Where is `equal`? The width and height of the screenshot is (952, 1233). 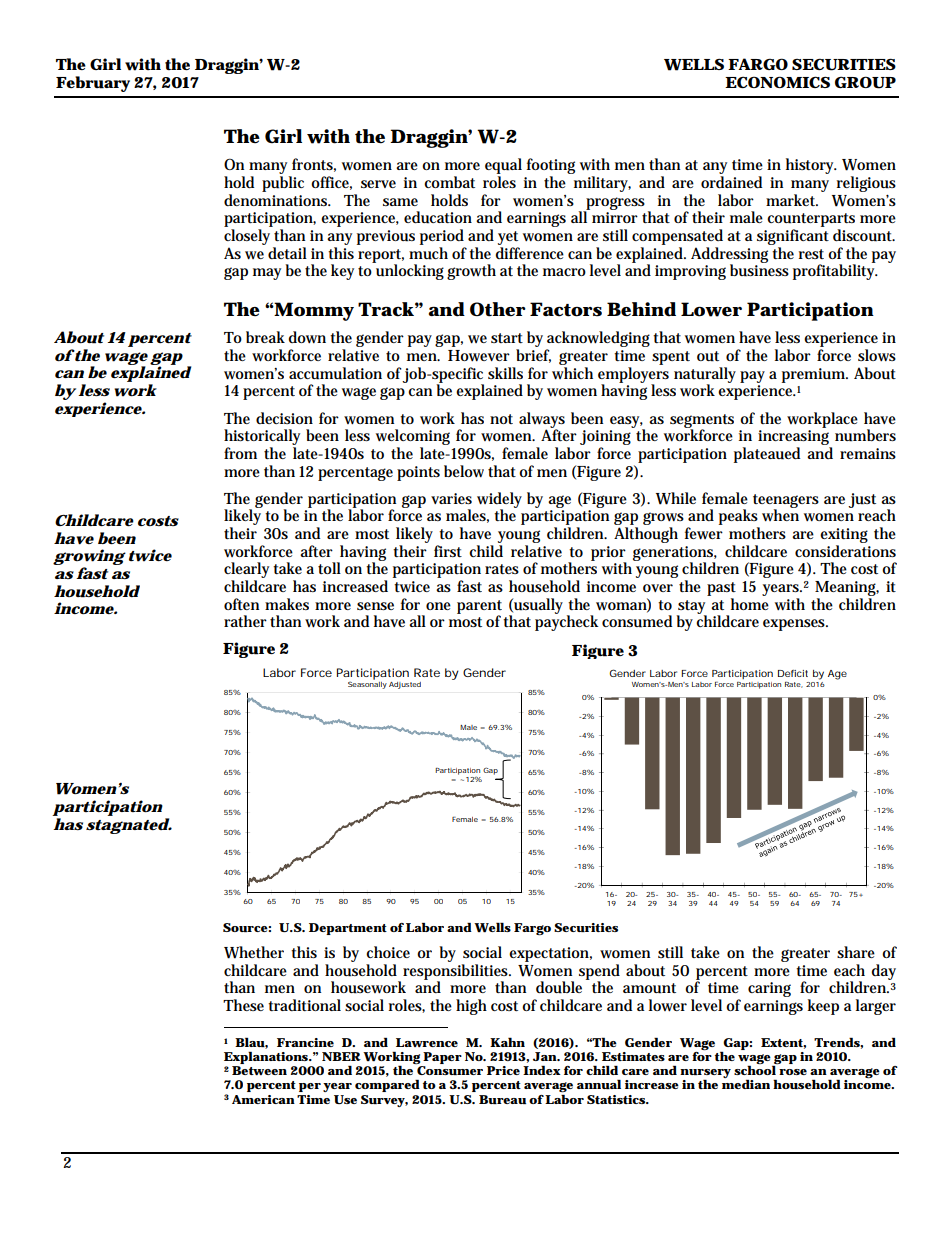 equal is located at coordinates (503, 167).
